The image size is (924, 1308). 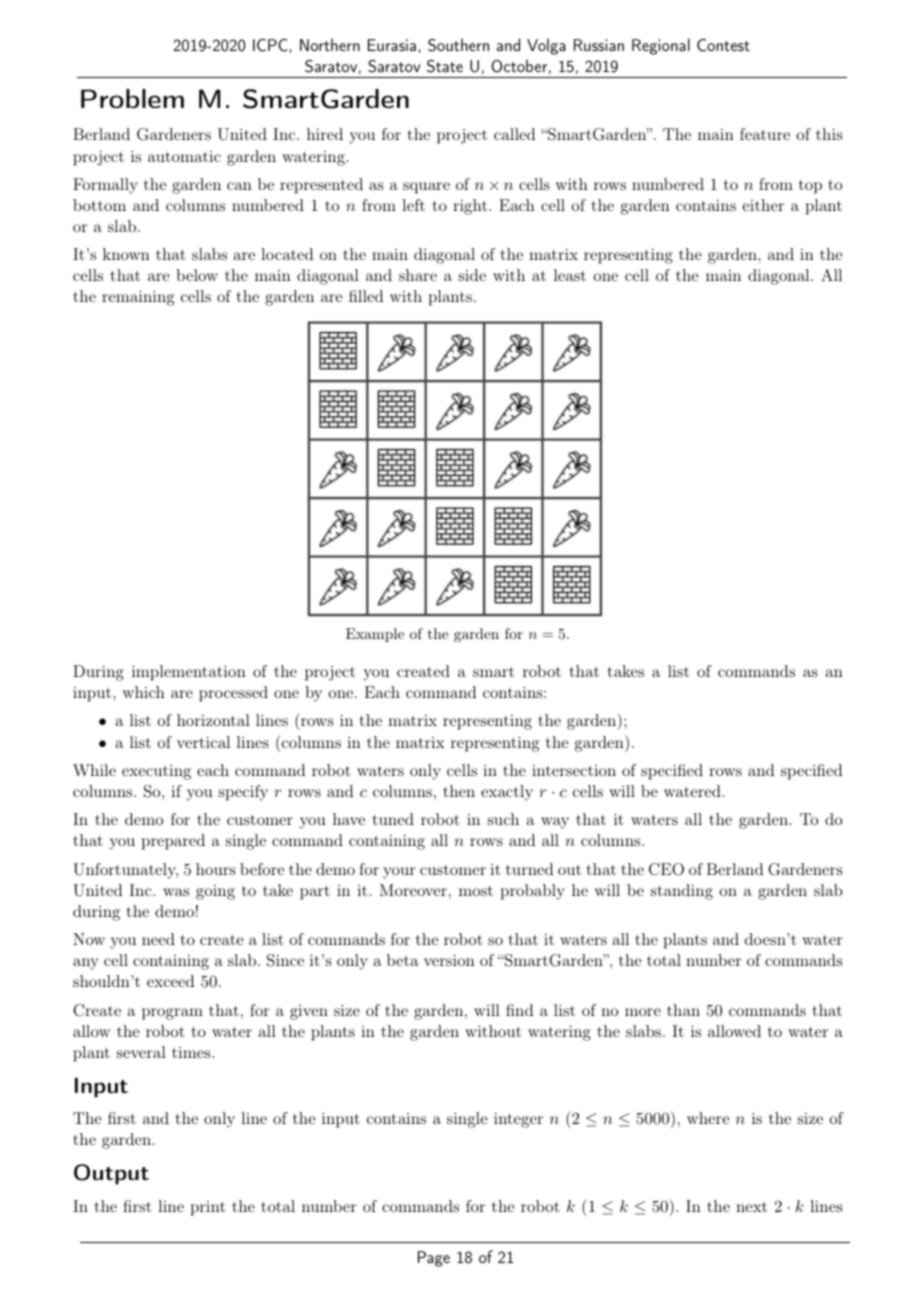 What do you see at coordinates (208, 1208) in the screenshot?
I see `print` at bounding box center [208, 1208].
